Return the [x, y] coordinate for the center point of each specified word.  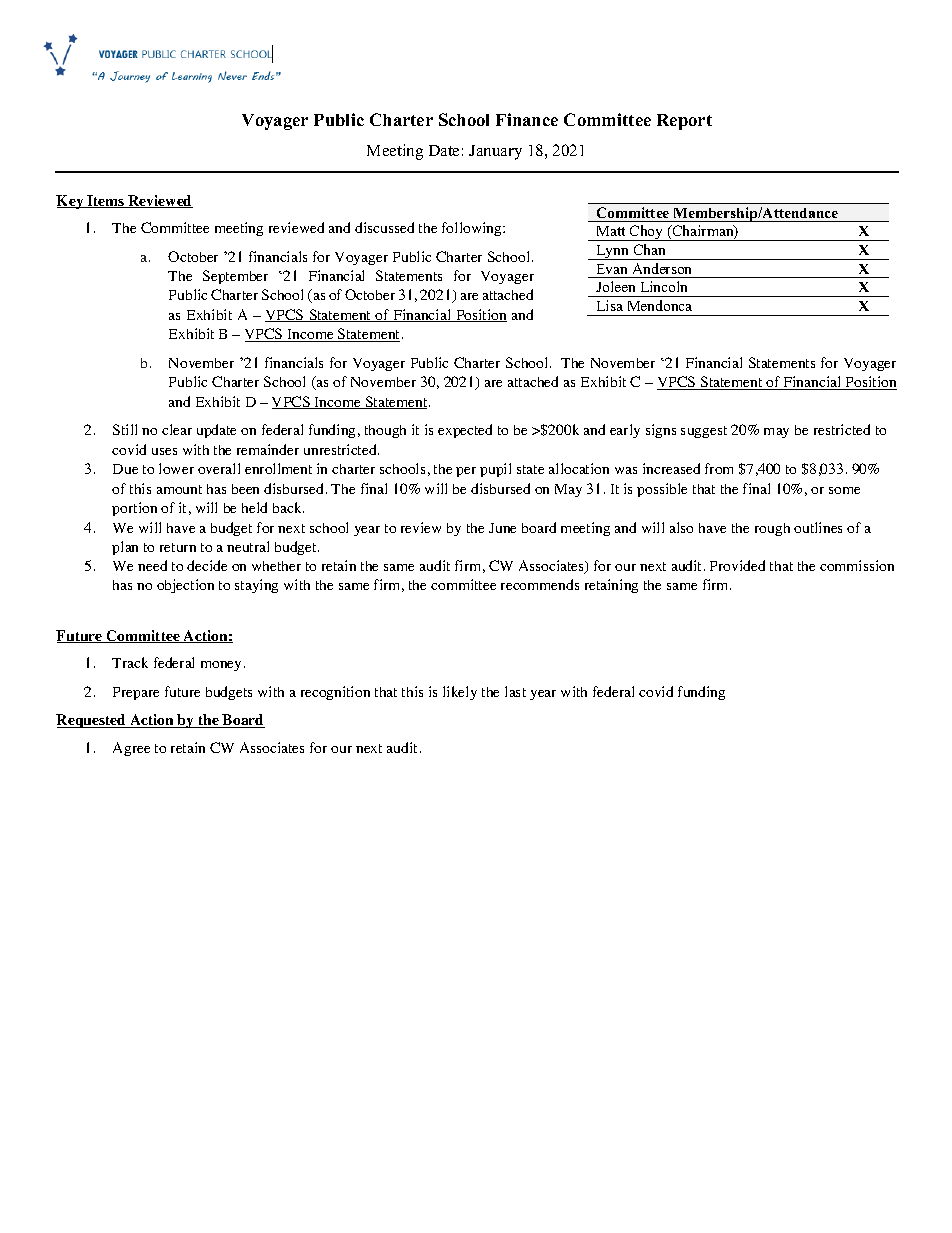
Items [106, 201]
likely [460, 693]
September [235, 277]
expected [465, 431]
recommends [540, 584]
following [473, 229]
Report [684, 122]
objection [185, 586]
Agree [131, 749]
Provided [737, 565]
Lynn [613, 252]
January [495, 152]
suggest [704, 432]
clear [177, 429]
